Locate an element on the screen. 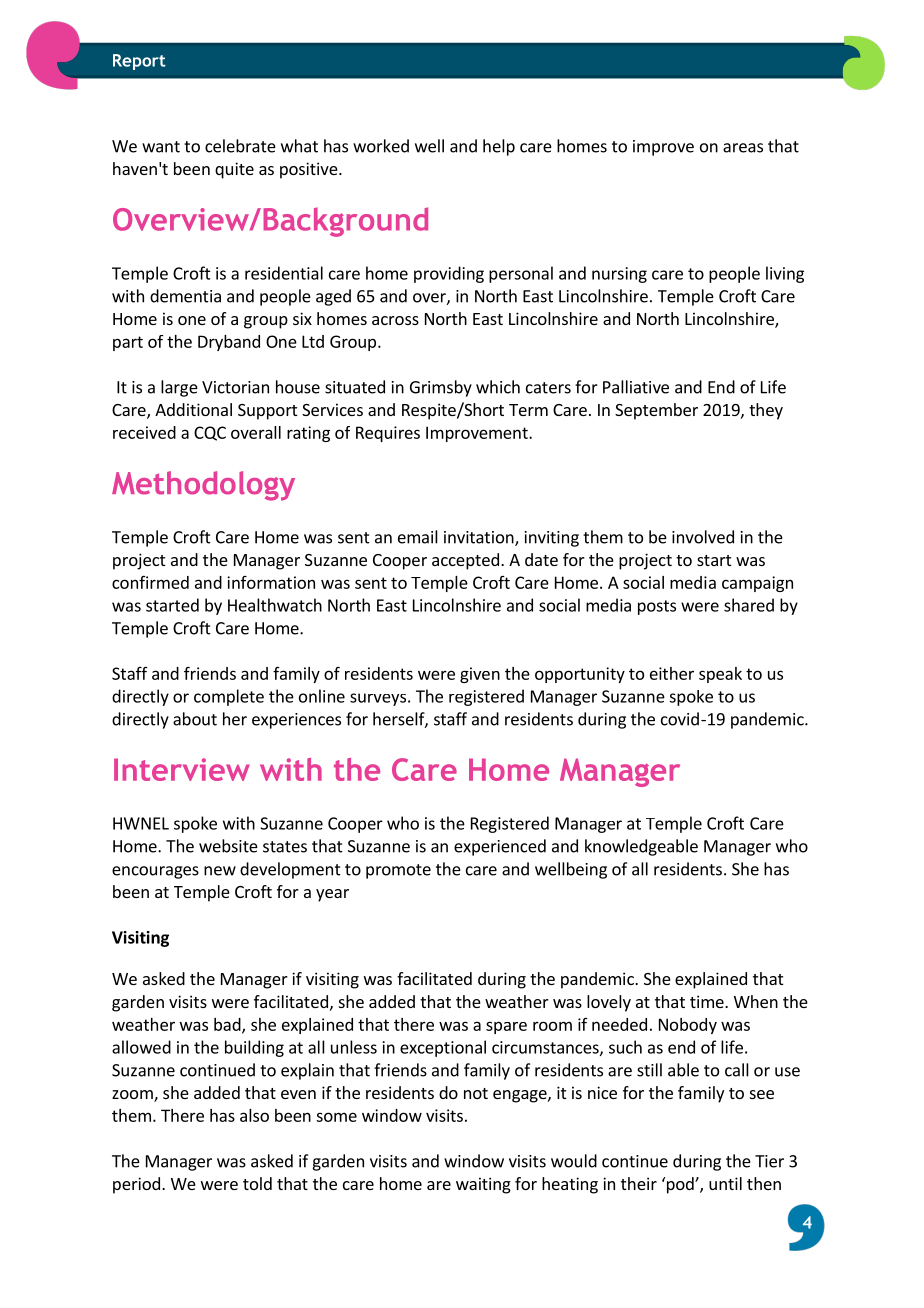 The height and width of the screenshot is (1308, 924). areas is located at coordinates (743, 148).
